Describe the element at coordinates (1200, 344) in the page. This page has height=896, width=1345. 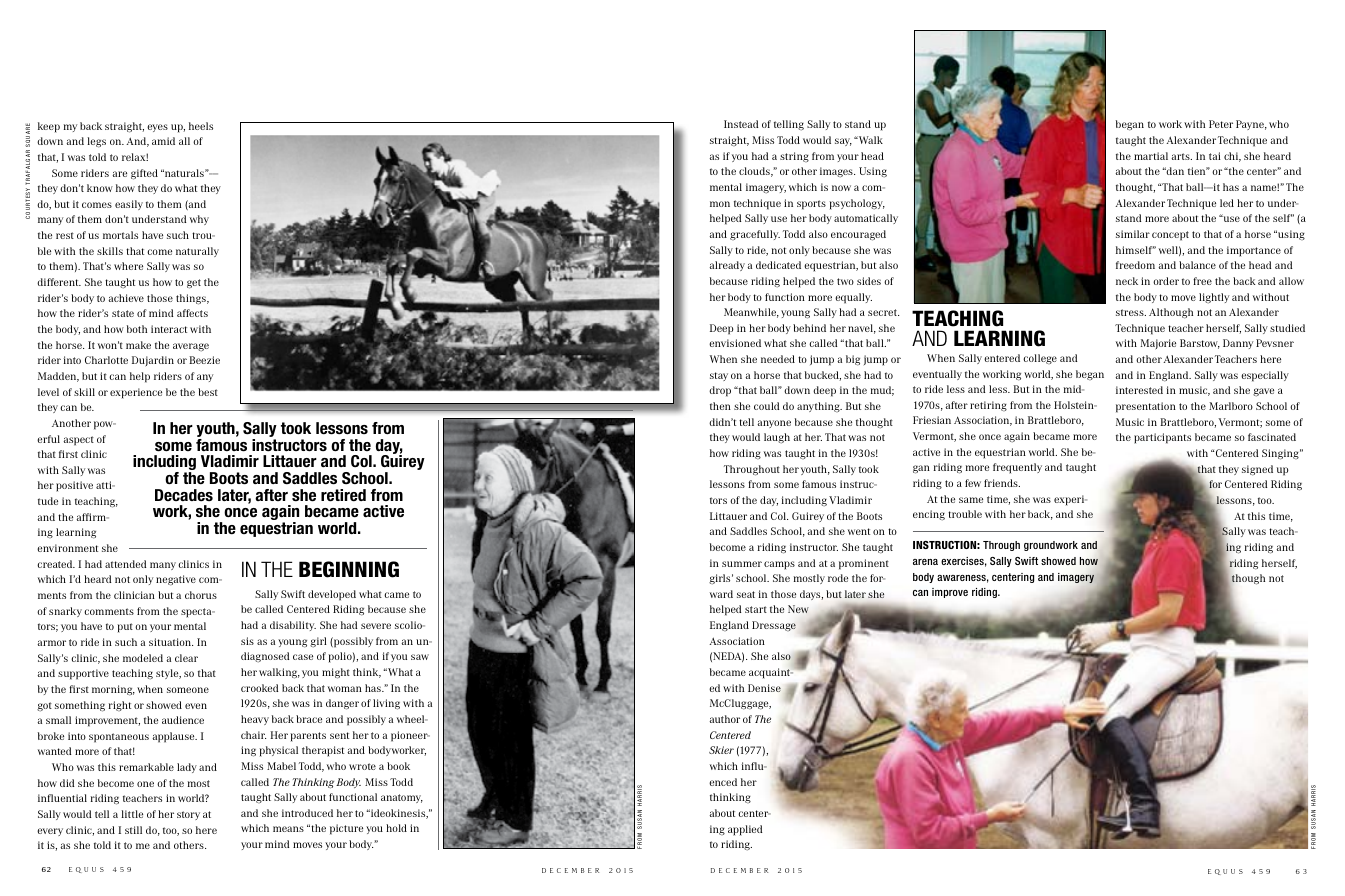
I see `Barstow` at that location.
